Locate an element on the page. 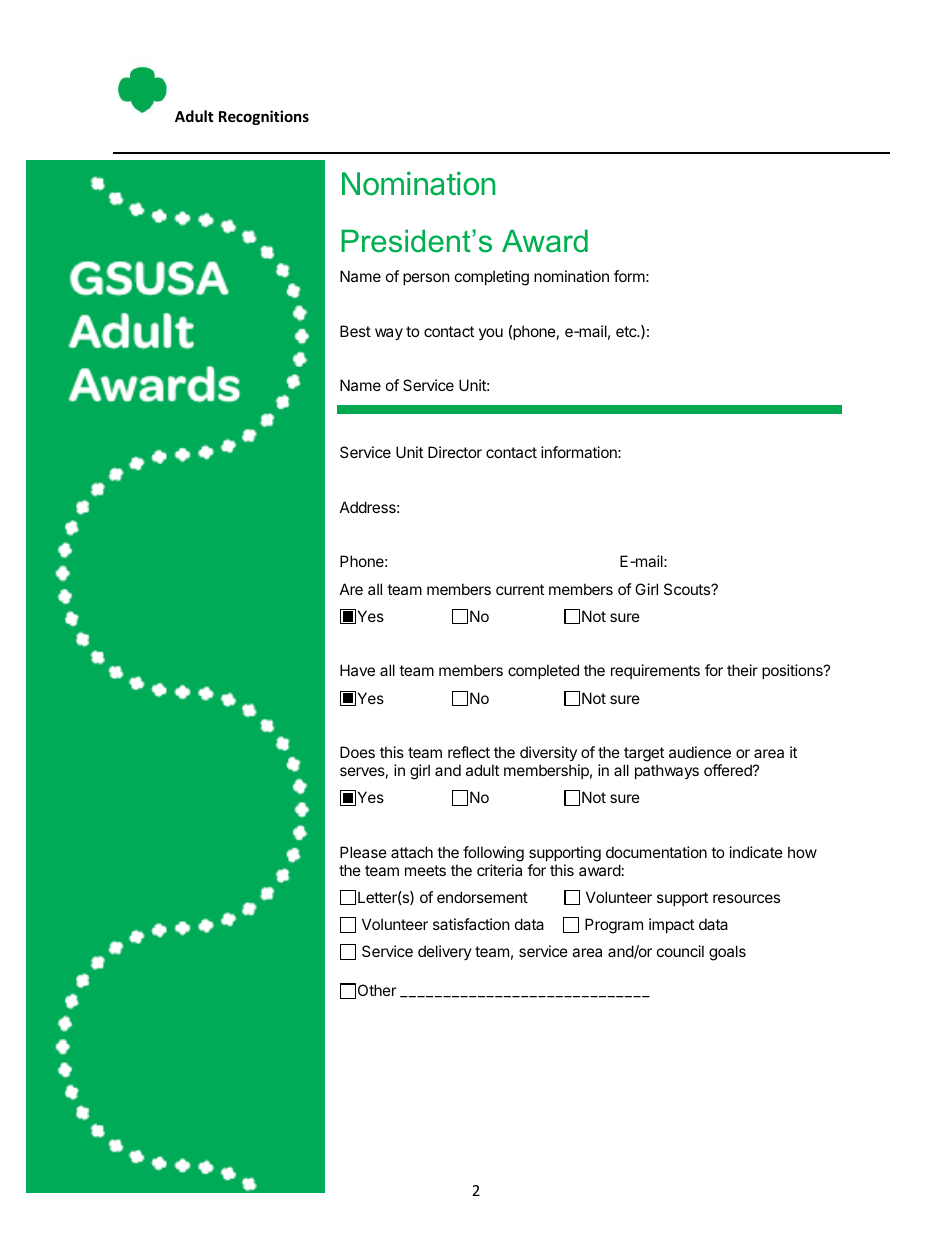 The image size is (952, 1233). Have is located at coordinates (357, 670).
